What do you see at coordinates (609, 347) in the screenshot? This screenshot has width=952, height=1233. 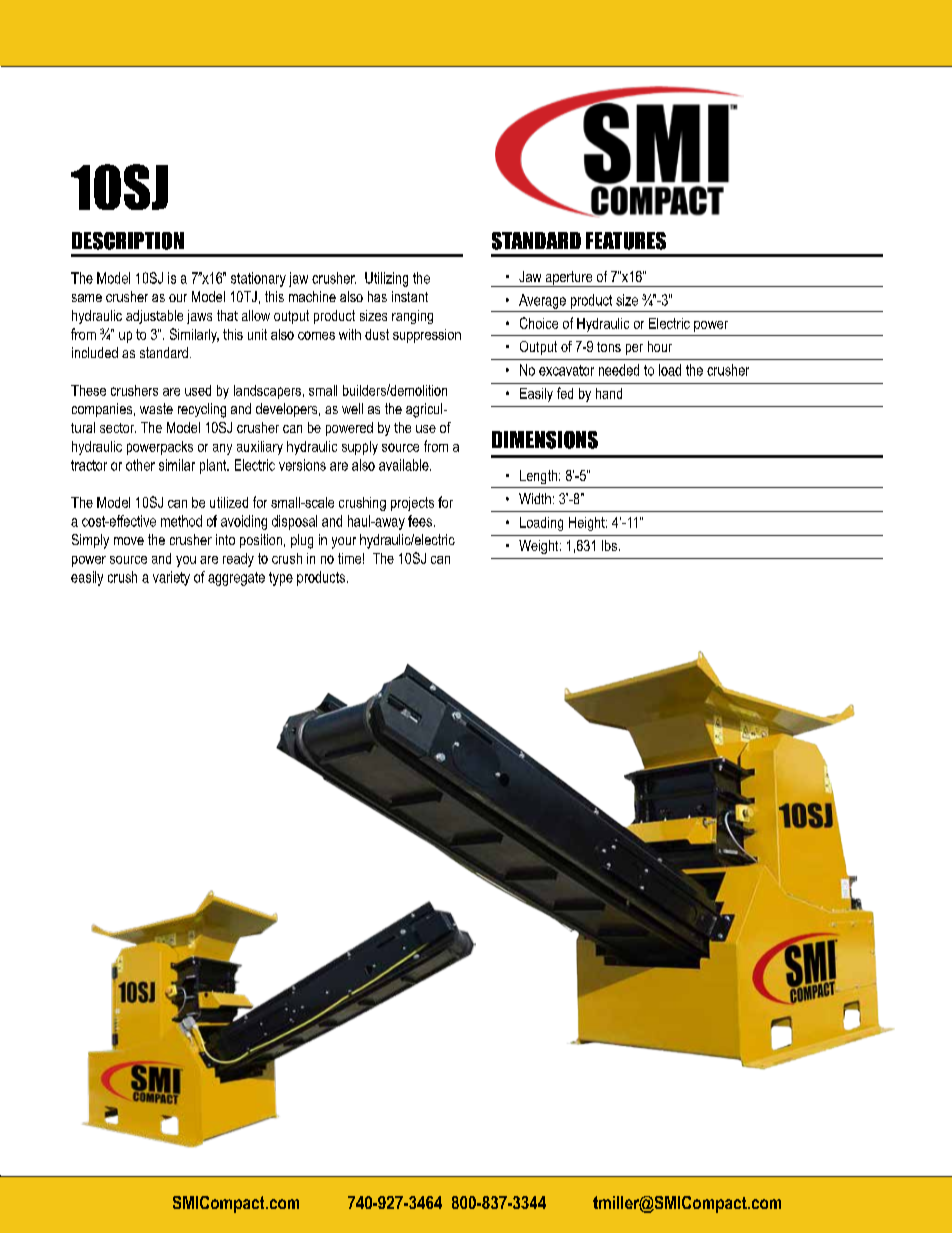 I see `tons` at bounding box center [609, 347].
